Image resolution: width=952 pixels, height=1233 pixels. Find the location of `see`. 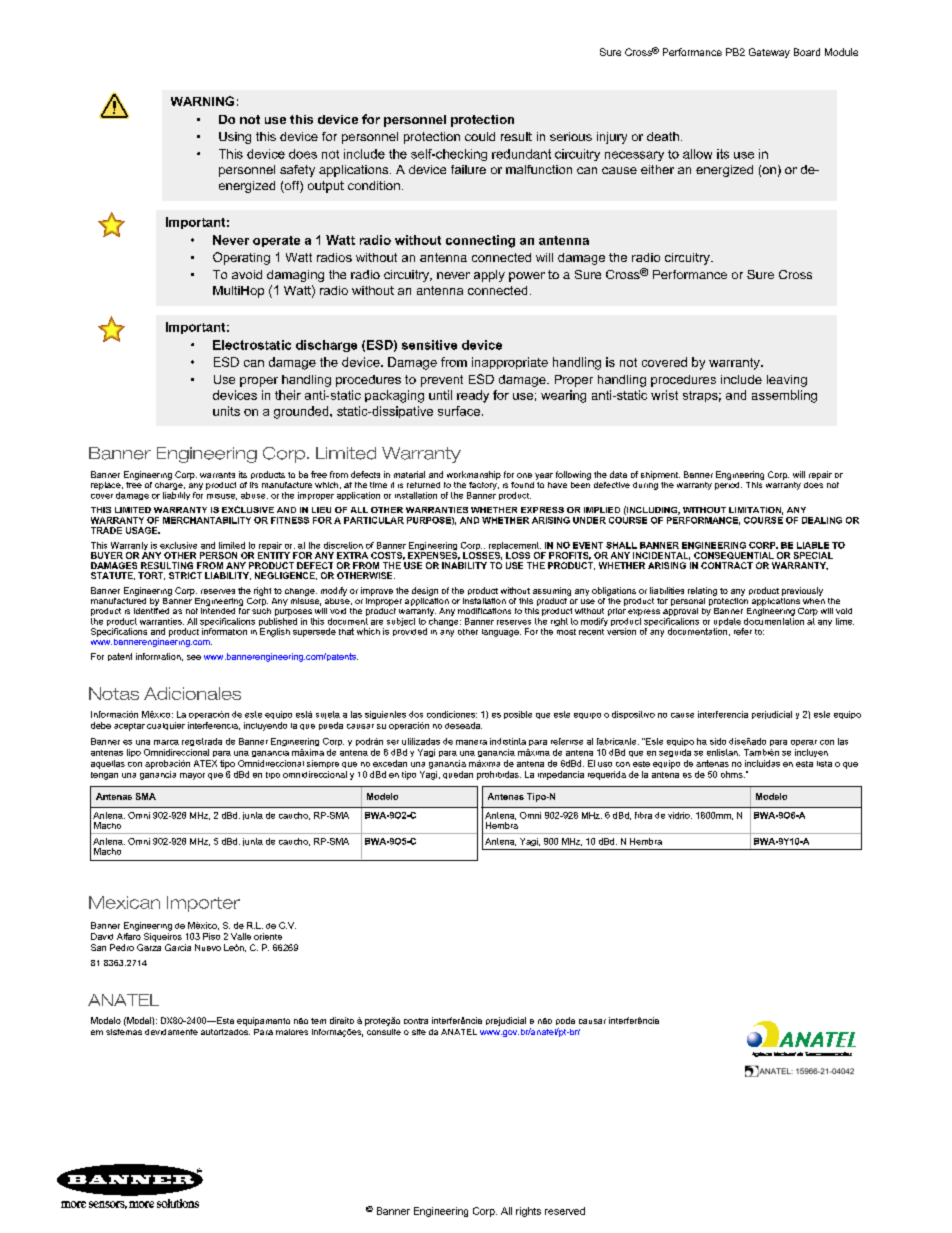

see is located at coordinates (194, 657).
